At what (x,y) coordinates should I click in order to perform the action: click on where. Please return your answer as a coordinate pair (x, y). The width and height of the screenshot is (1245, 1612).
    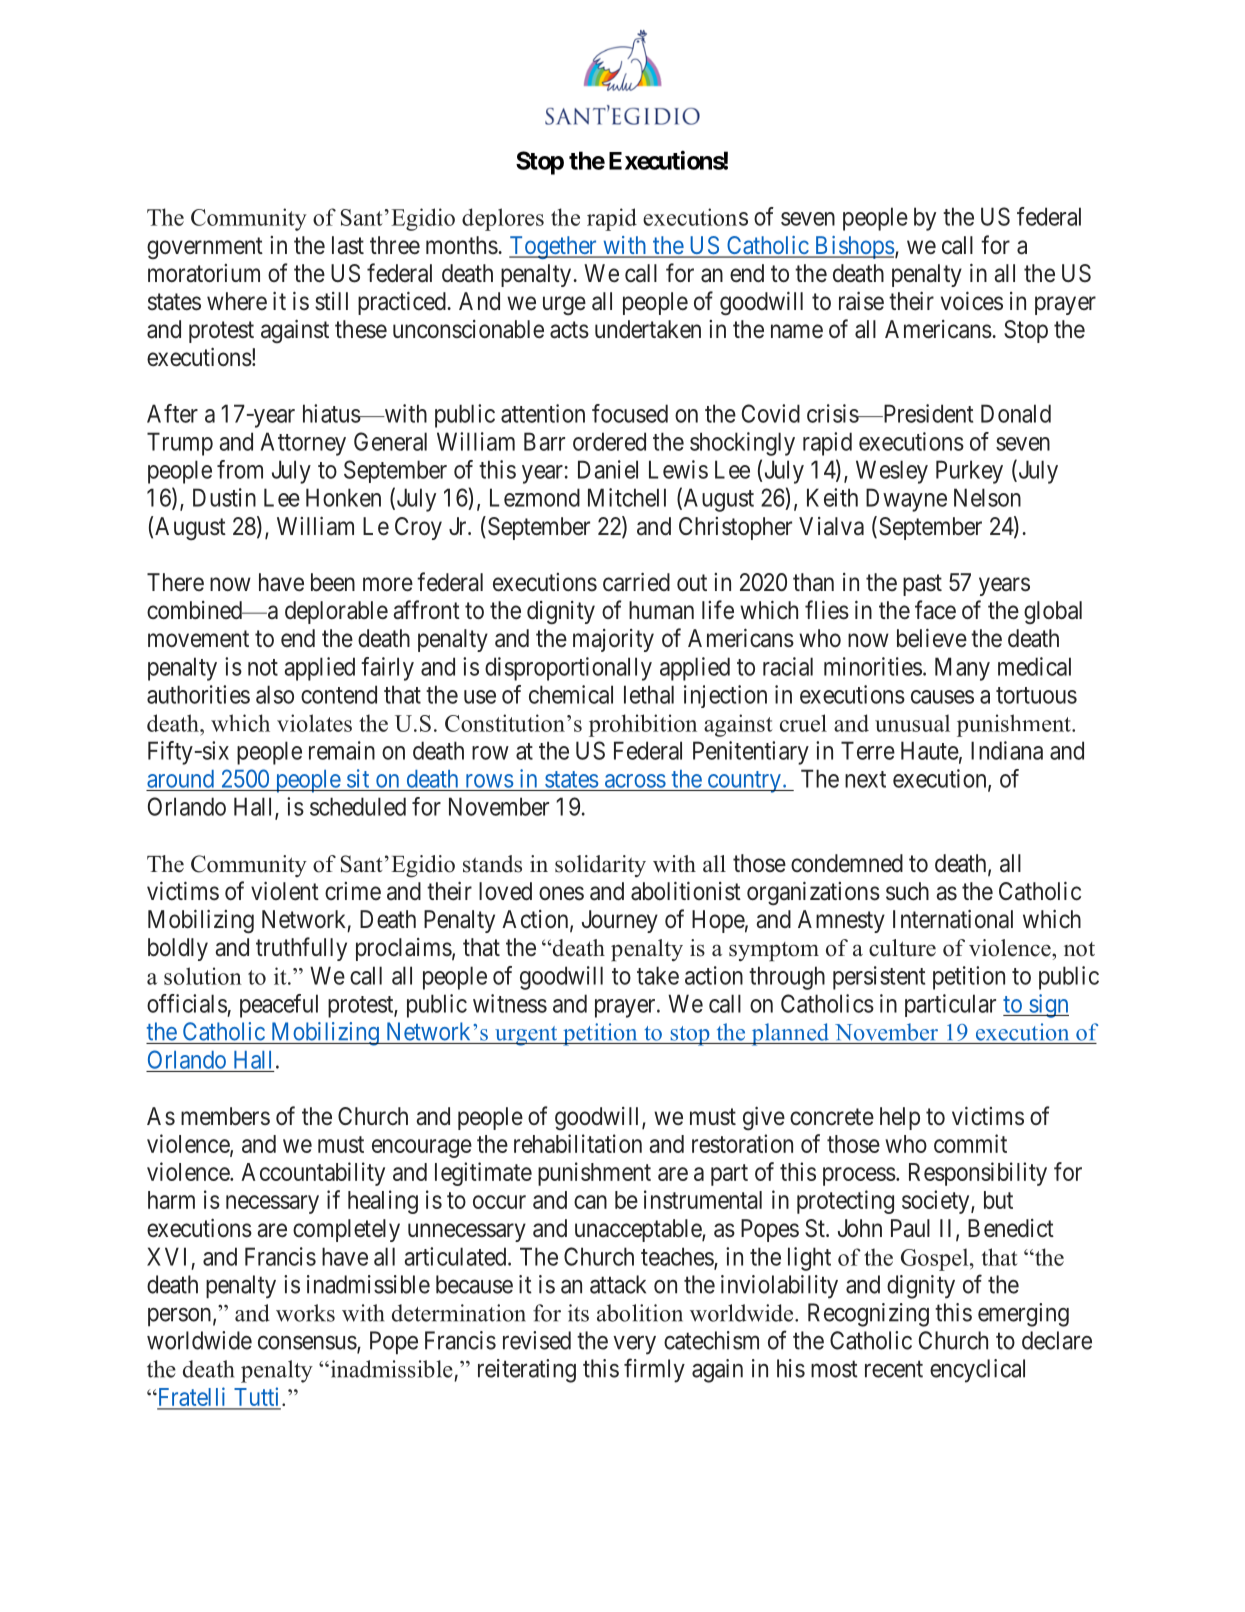
    Looking at the image, I should click on (237, 301).
